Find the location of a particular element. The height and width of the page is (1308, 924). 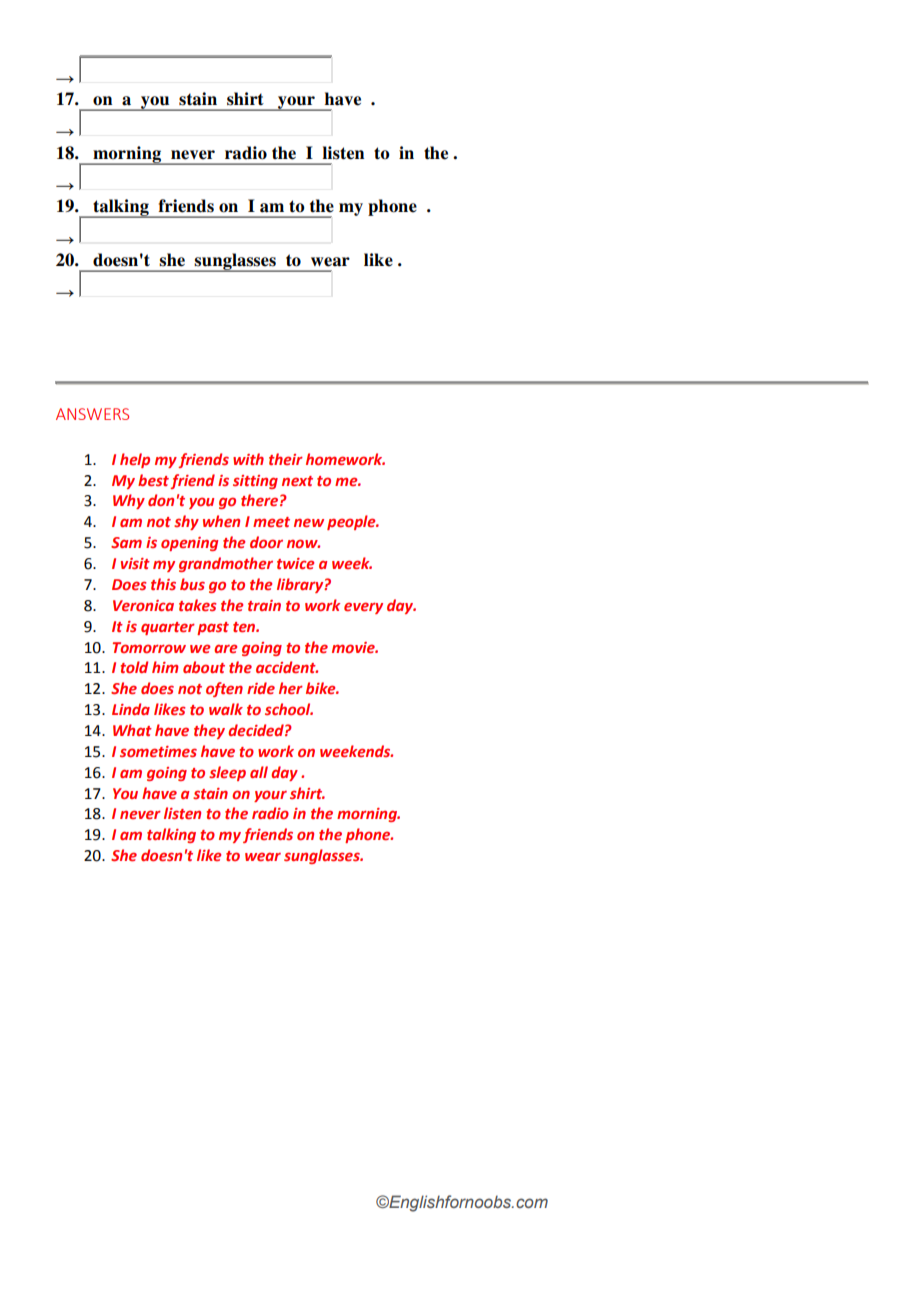

their is located at coordinates (286, 459).
